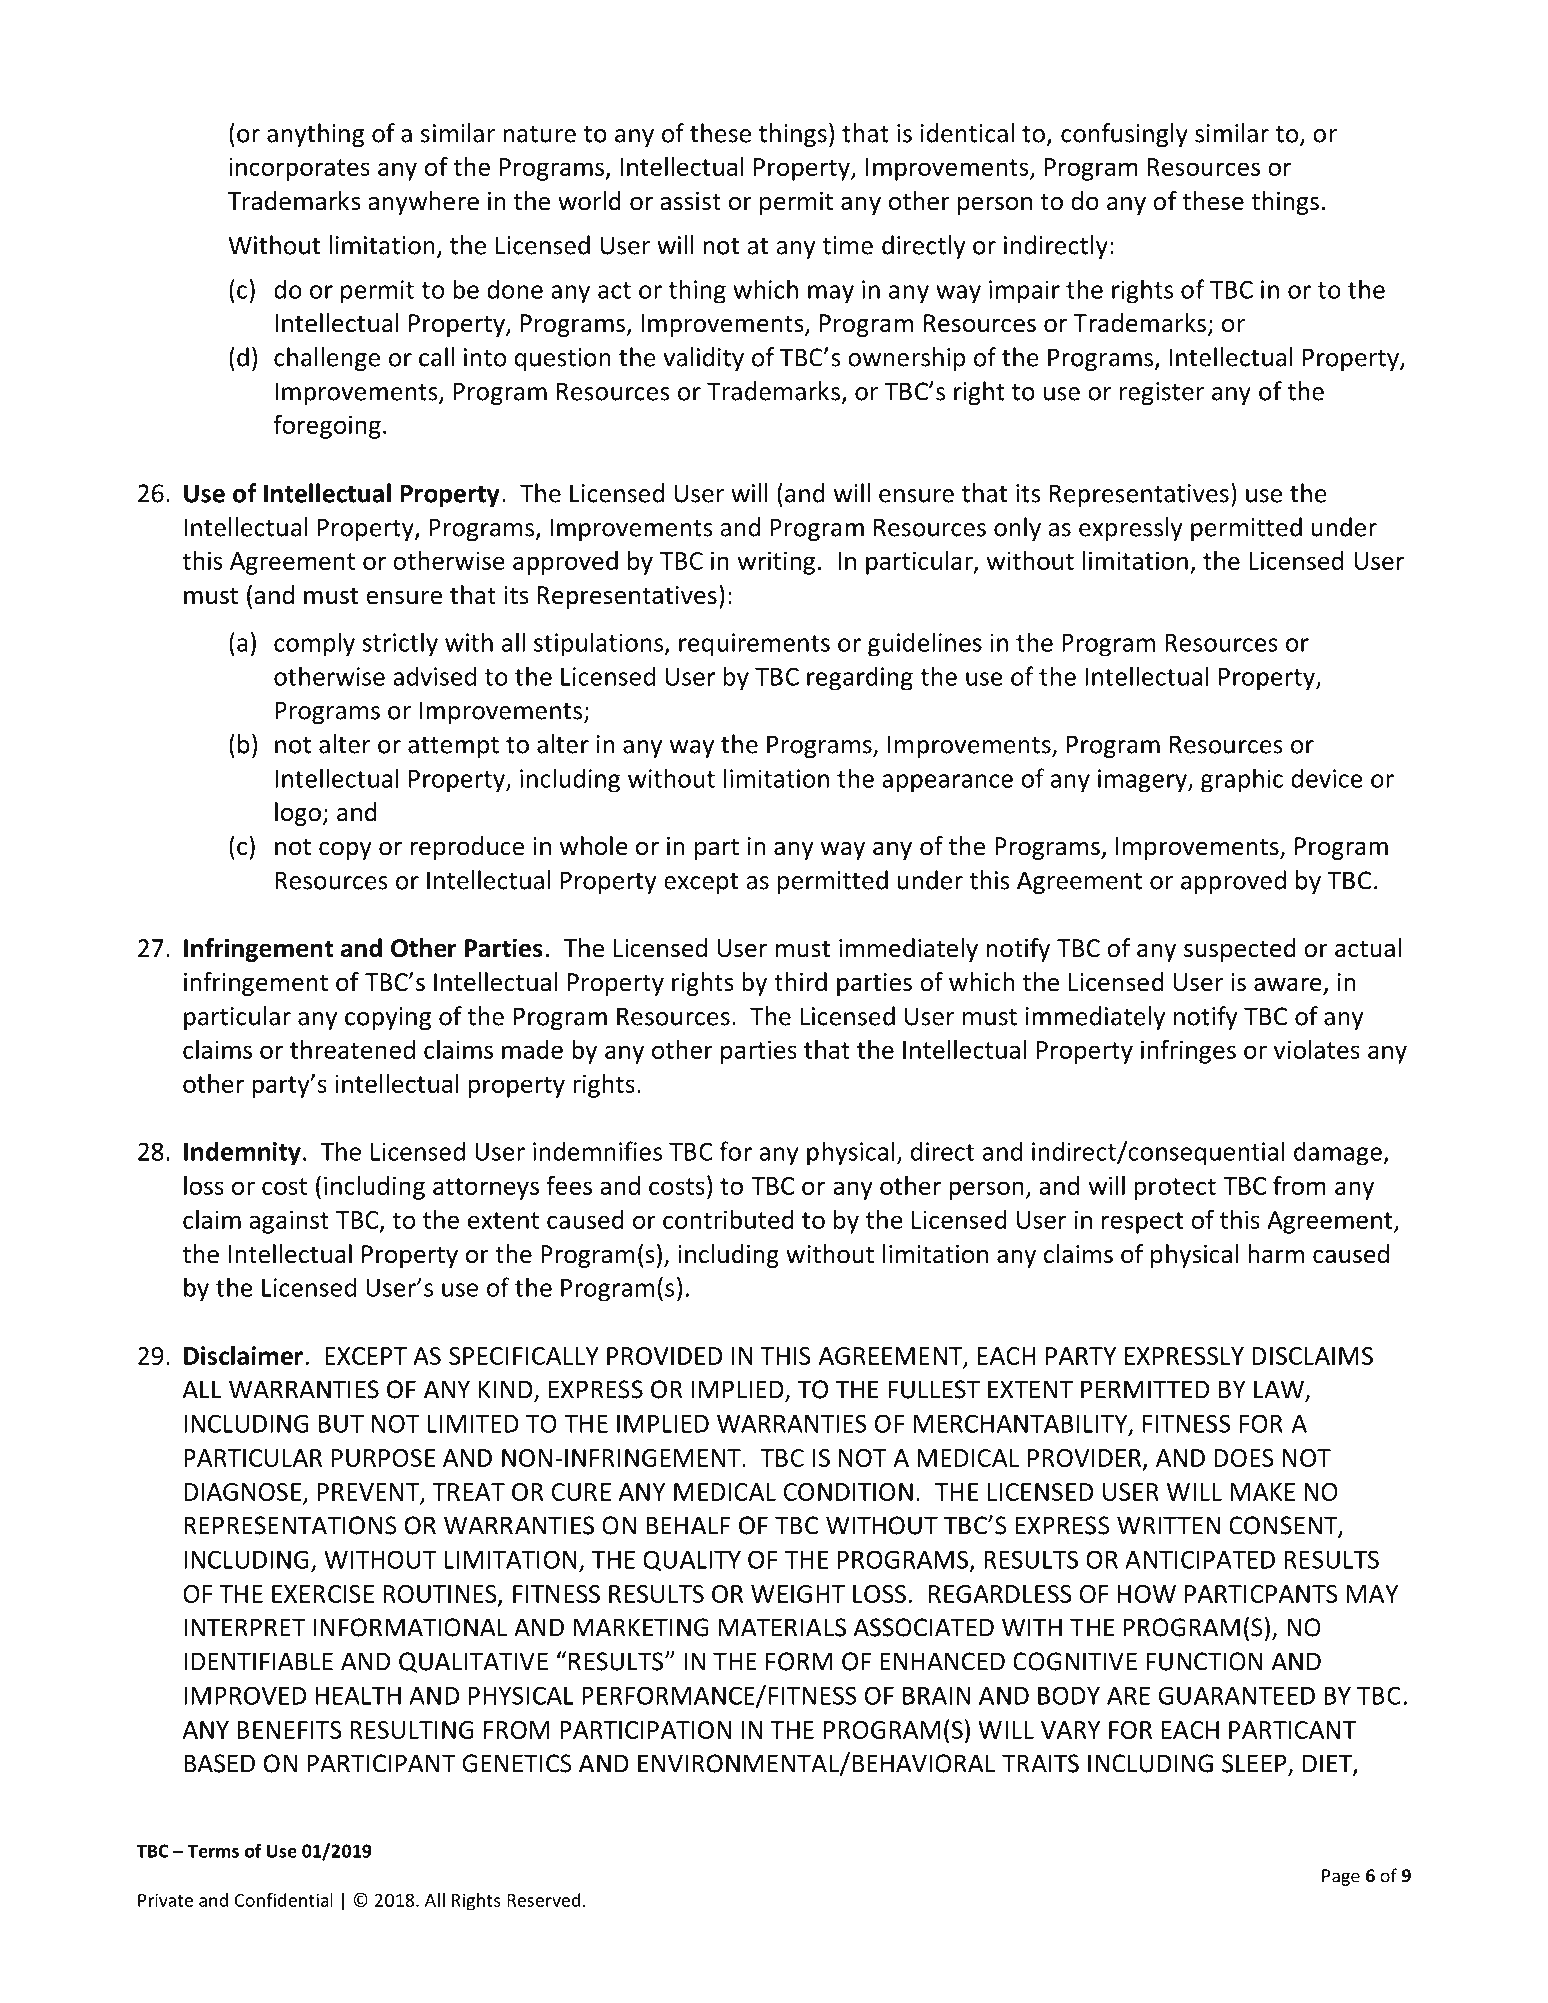 This screenshot has height=2003, width=1548. I want to click on assist, so click(690, 201).
